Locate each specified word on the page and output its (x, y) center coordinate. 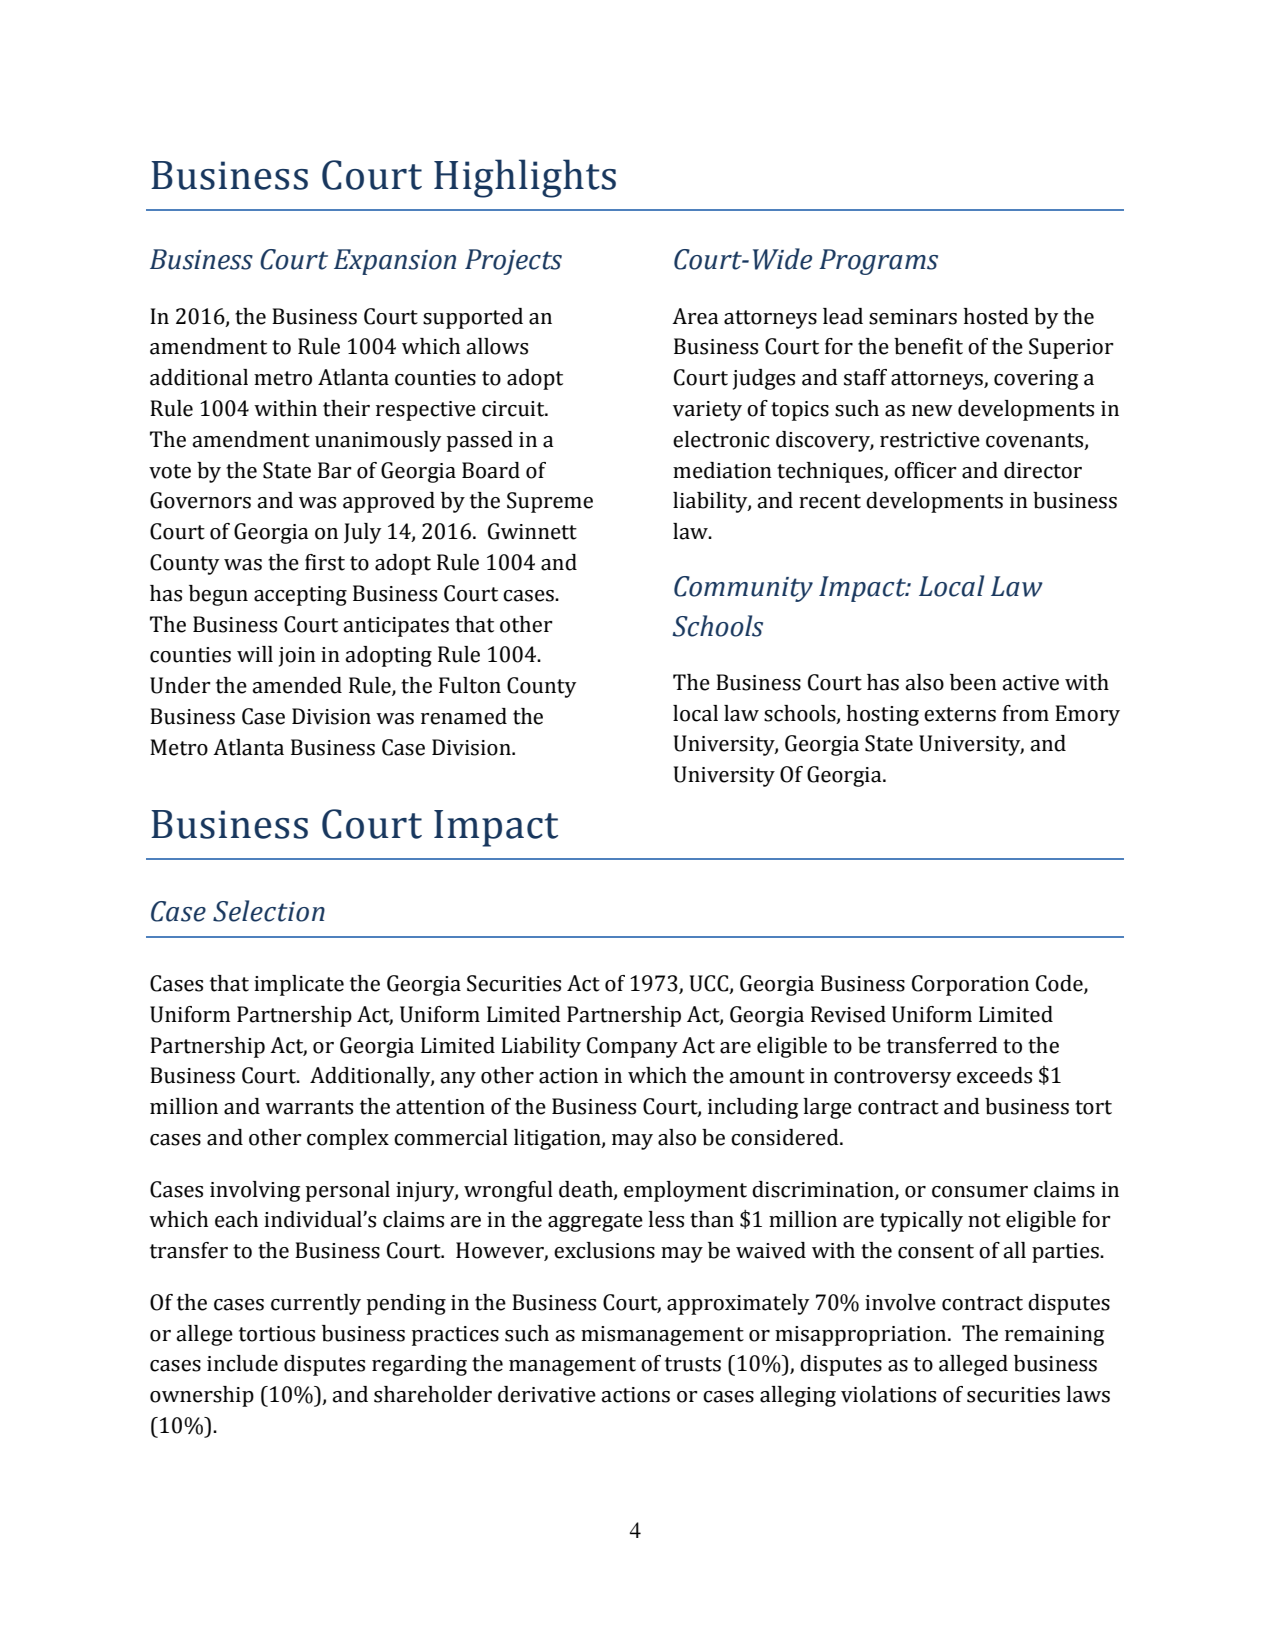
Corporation (970, 985)
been (973, 682)
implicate (299, 985)
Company (632, 1047)
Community (743, 589)
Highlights (525, 178)
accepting (300, 596)
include (242, 1363)
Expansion (395, 262)
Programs (878, 262)
